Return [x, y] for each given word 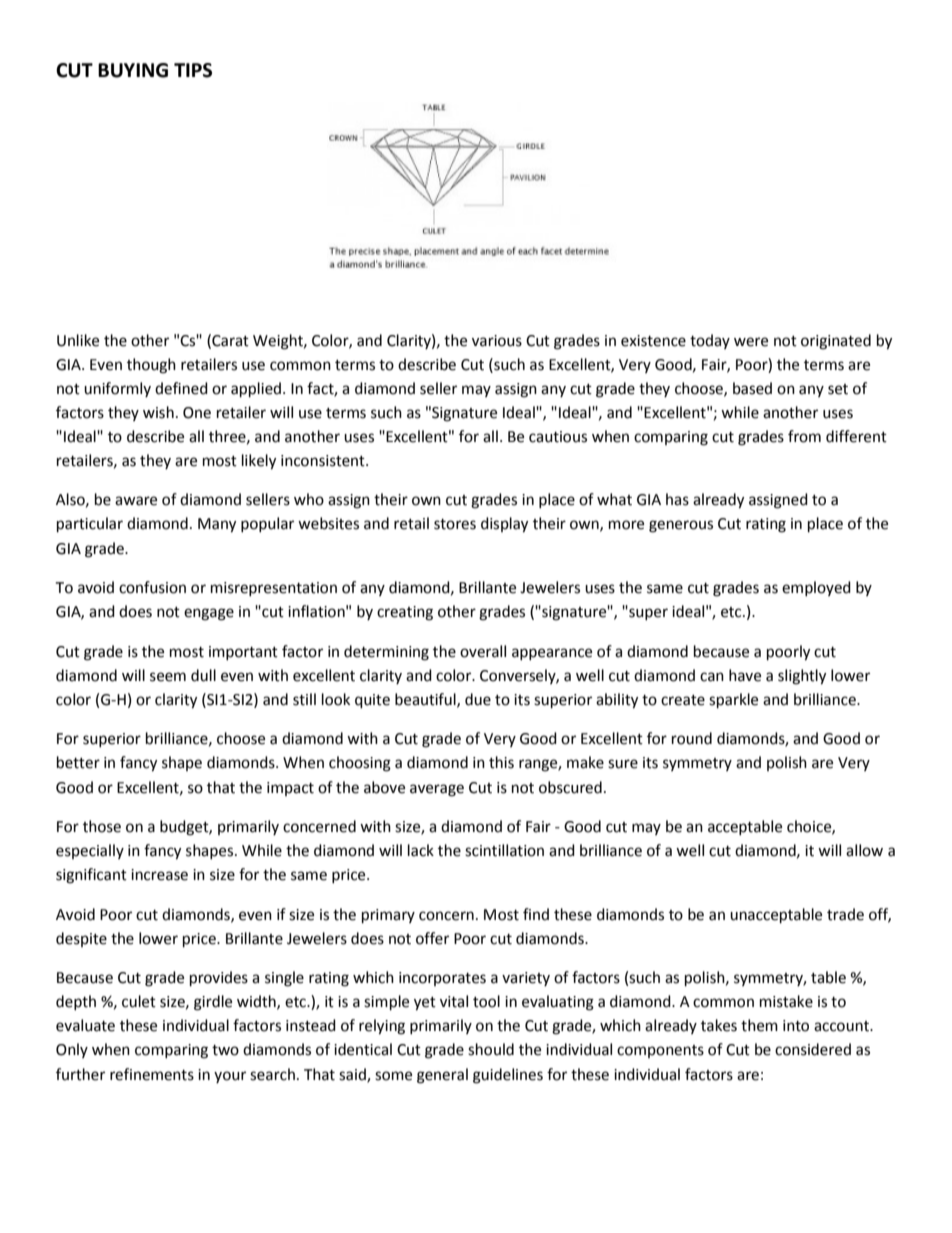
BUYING [133, 70]
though [151, 366]
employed [816, 588]
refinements [152, 1074]
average [437, 790]
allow [864, 850]
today [710, 341]
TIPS [193, 70]
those [102, 826]
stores [455, 524]
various [497, 341]
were [751, 342]
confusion [152, 587]
